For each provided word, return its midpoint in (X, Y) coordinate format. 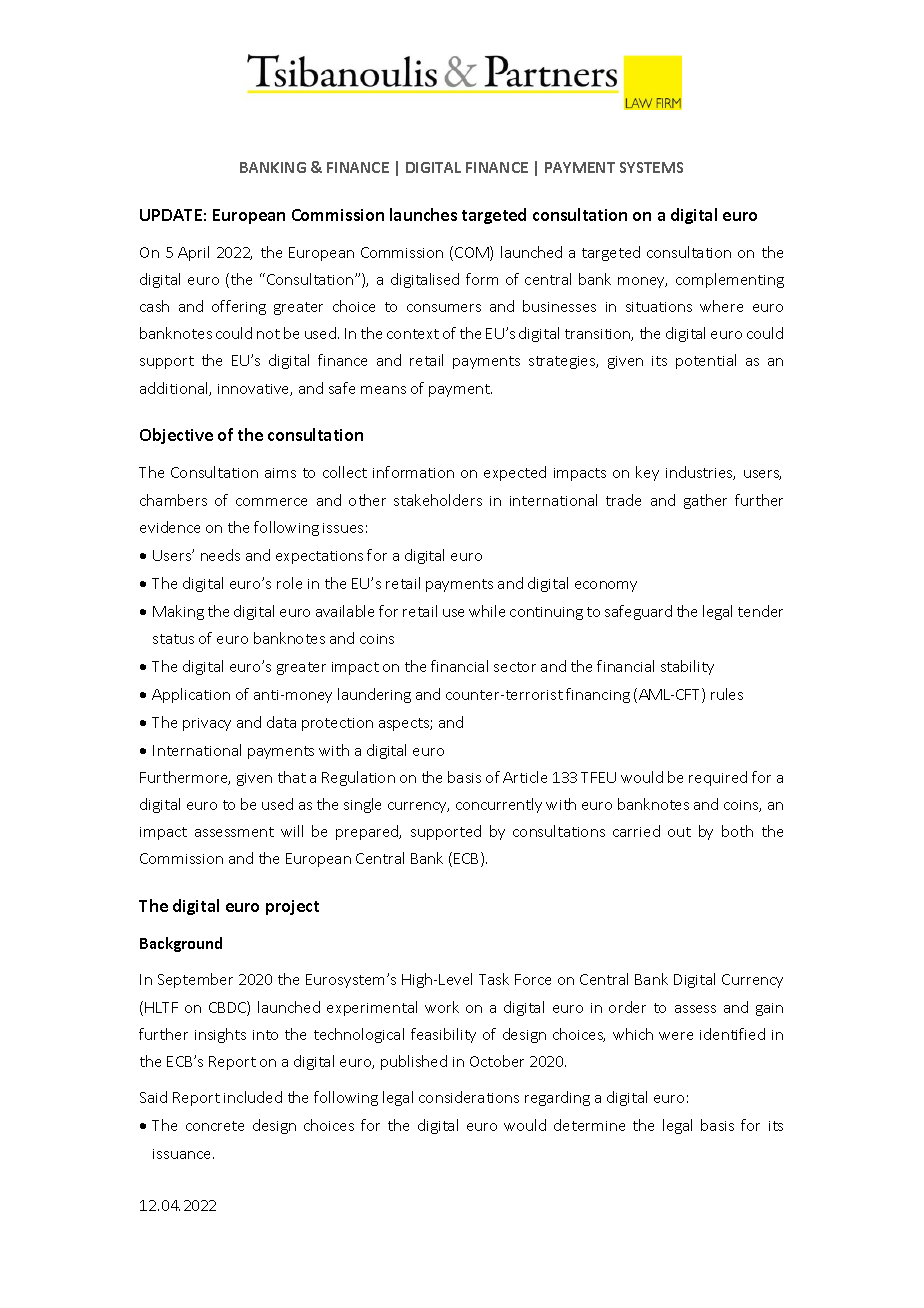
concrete (215, 1126)
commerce (271, 502)
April (193, 253)
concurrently (499, 805)
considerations (469, 1097)
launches (423, 214)
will (292, 831)
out (679, 832)
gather (705, 501)
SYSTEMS (651, 167)
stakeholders (438, 500)
